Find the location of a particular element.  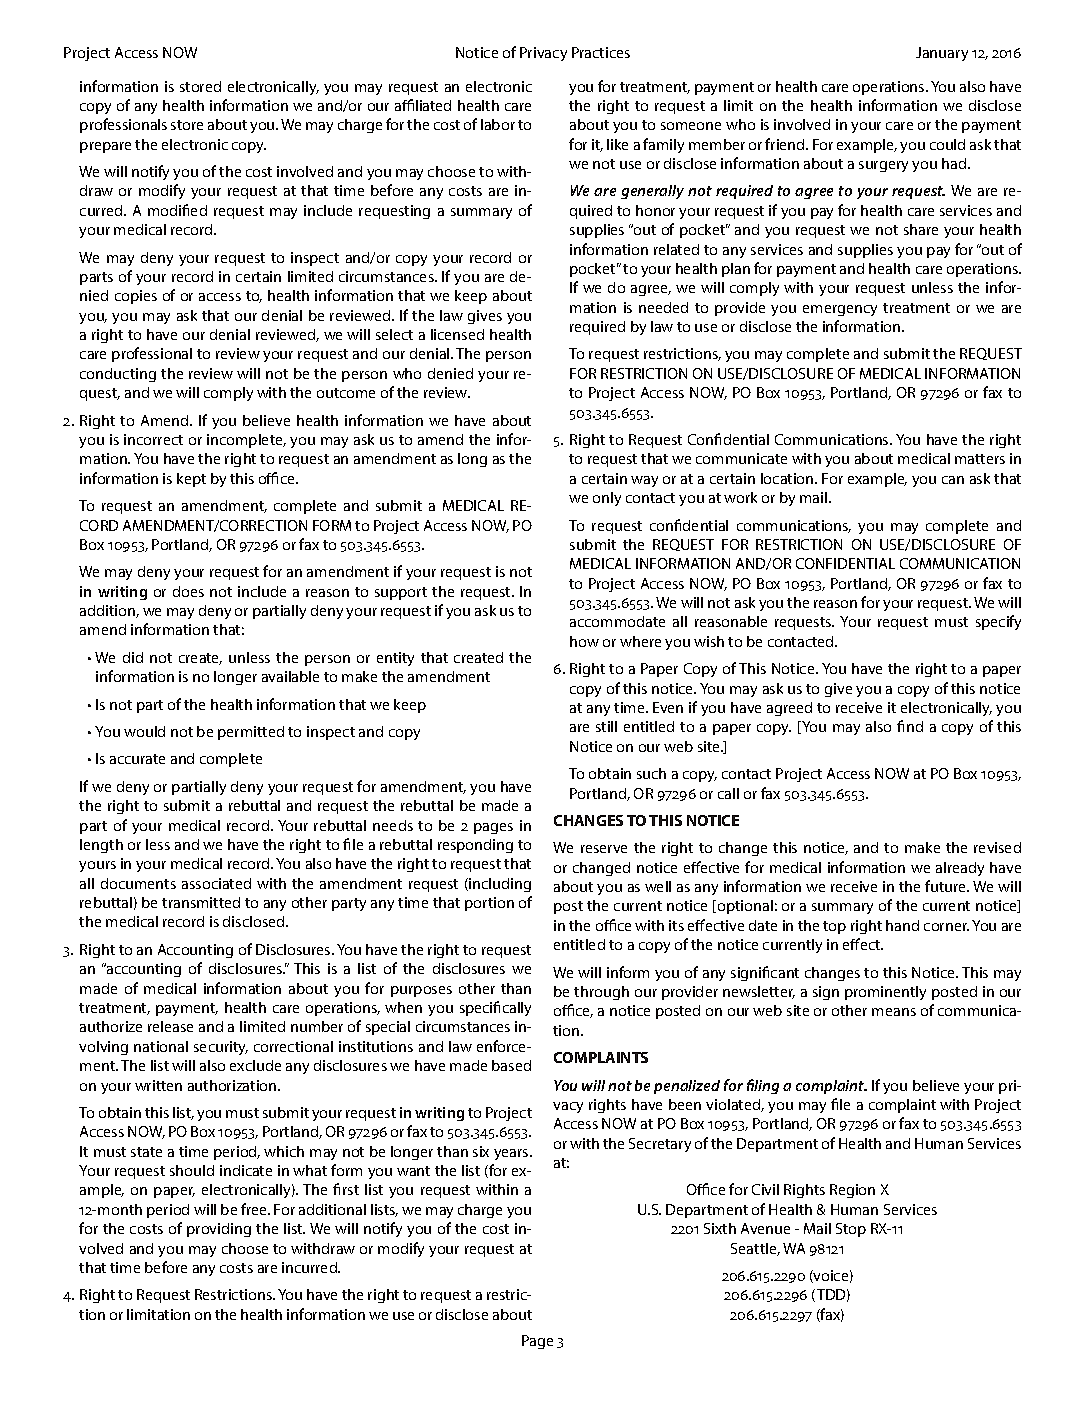

how is located at coordinates (584, 641).
